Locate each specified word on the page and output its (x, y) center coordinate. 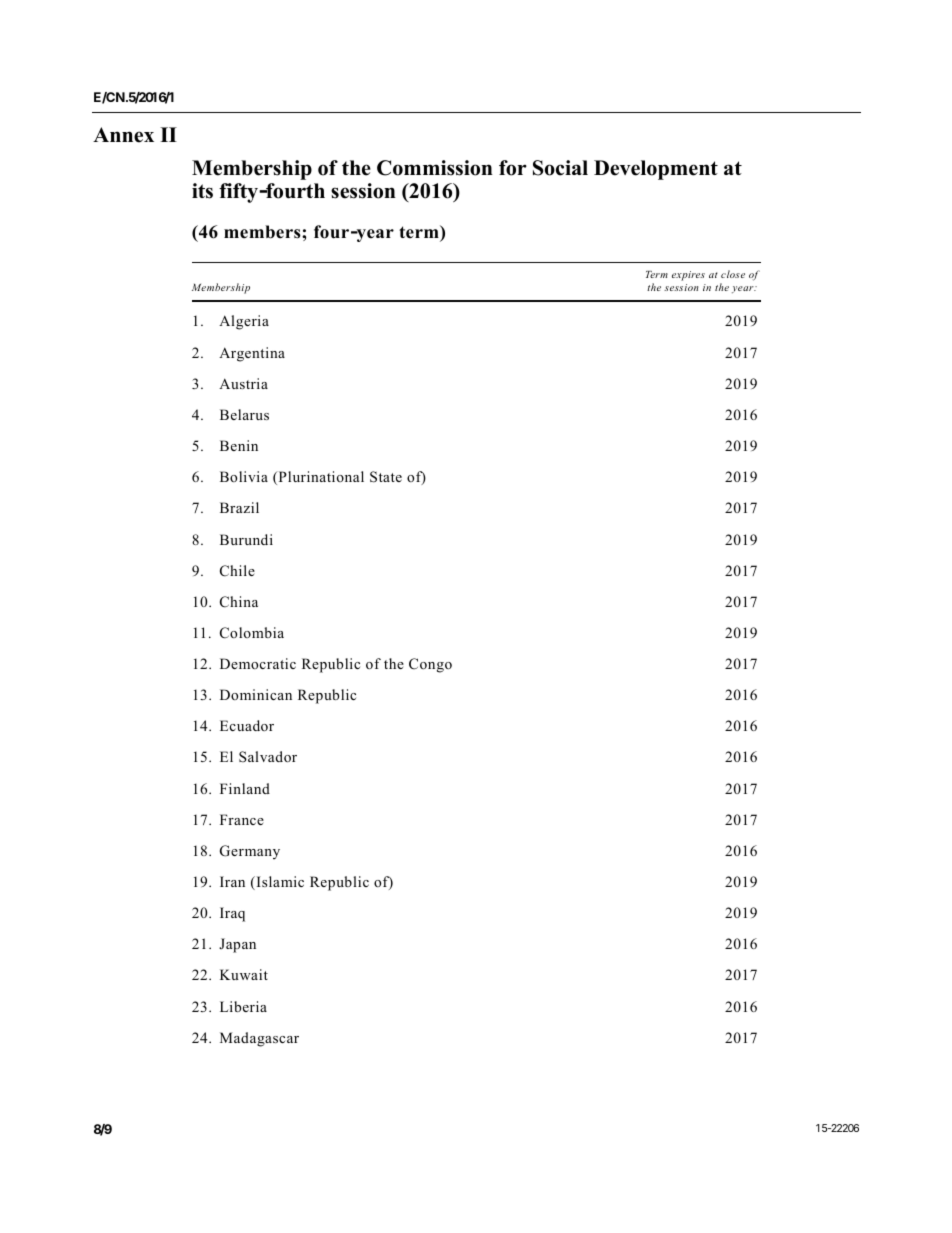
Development (656, 170)
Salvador (268, 757)
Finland (245, 788)
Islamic (279, 883)
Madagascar (259, 1039)
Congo (430, 665)
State (386, 477)
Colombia (252, 633)
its (202, 191)
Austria (243, 383)
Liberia (243, 1006)
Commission (435, 168)
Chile (237, 571)
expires (688, 276)
